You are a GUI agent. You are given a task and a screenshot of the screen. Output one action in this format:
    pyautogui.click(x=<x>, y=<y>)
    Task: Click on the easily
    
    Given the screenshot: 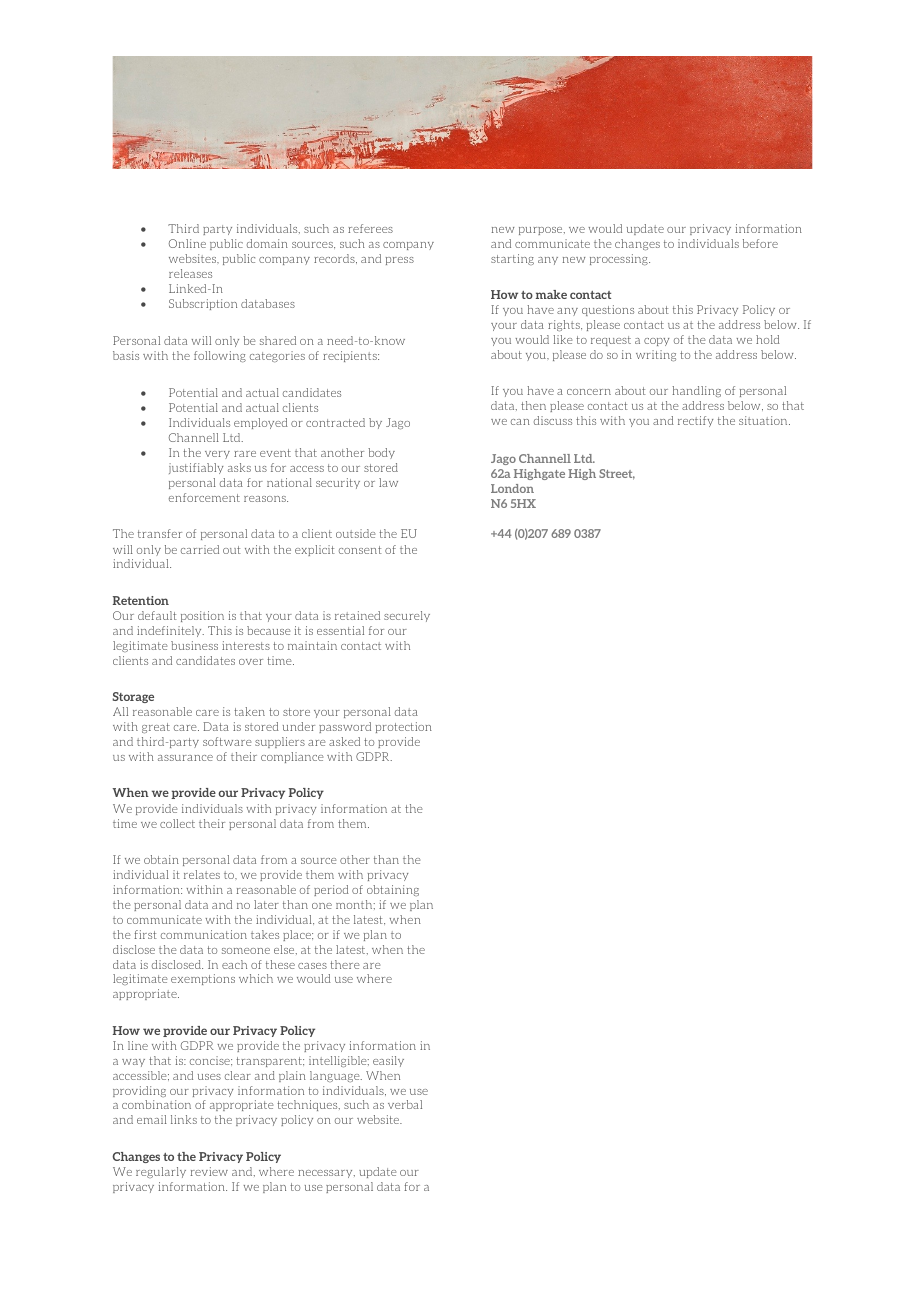 What is the action you would take?
    pyautogui.click(x=388, y=1061)
